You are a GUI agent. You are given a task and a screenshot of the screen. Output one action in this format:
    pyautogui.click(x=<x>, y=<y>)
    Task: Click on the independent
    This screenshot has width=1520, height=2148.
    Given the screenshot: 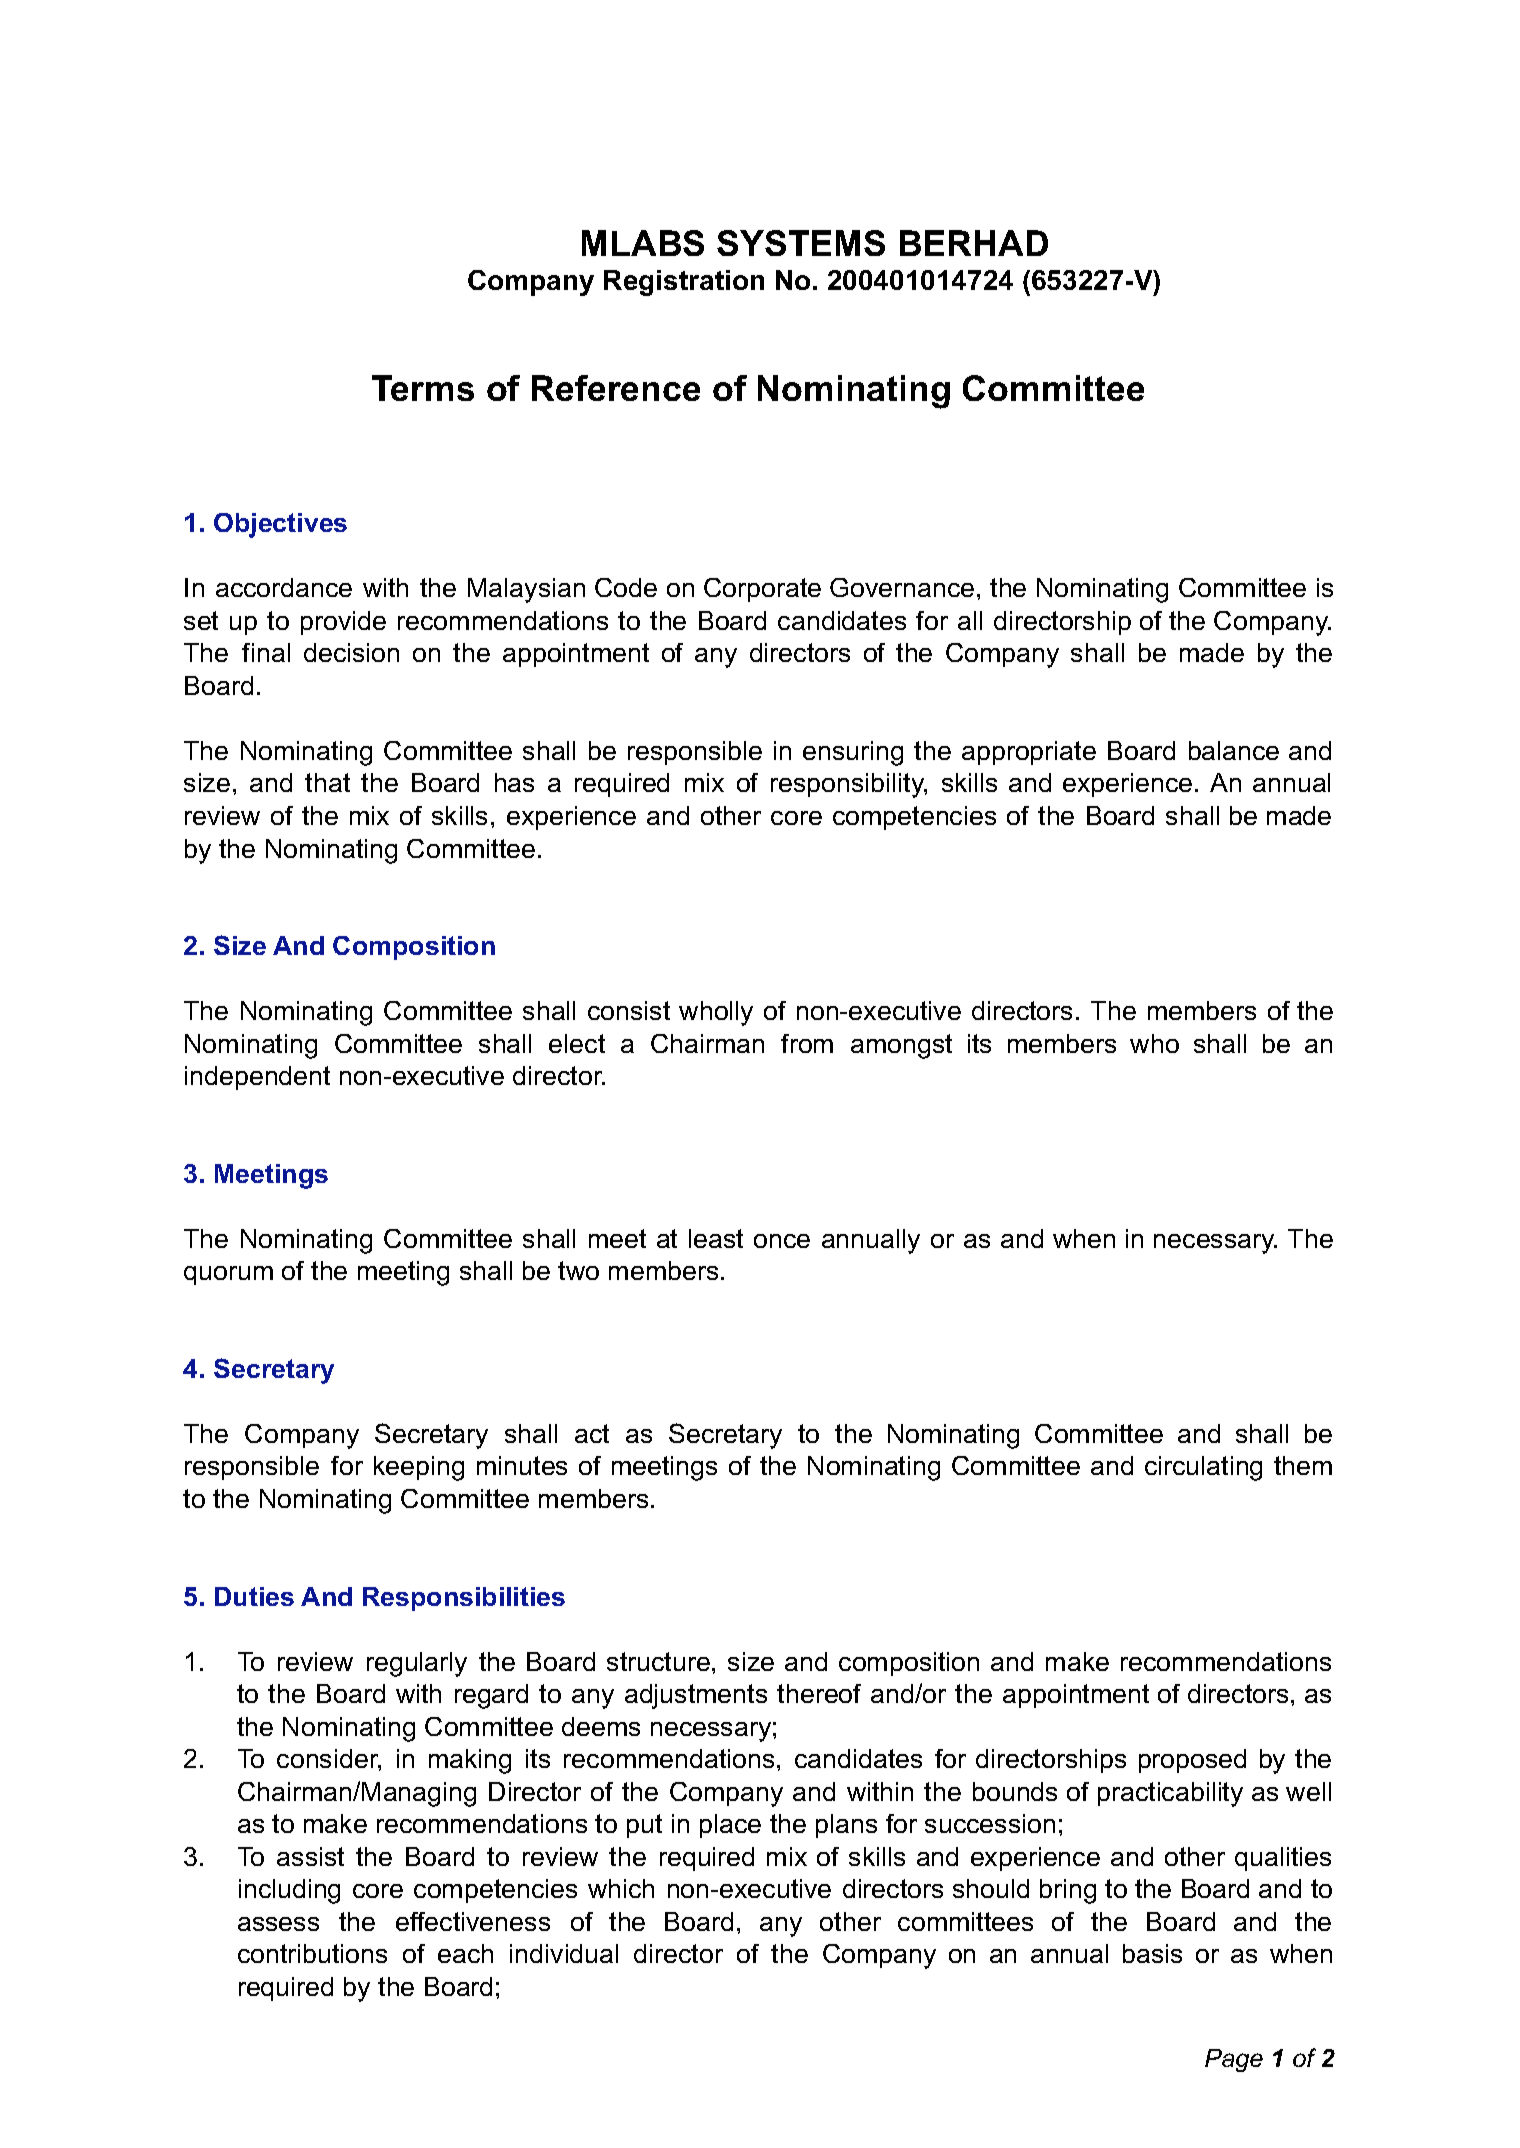 What is the action you would take?
    pyautogui.click(x=257, y=1078)
